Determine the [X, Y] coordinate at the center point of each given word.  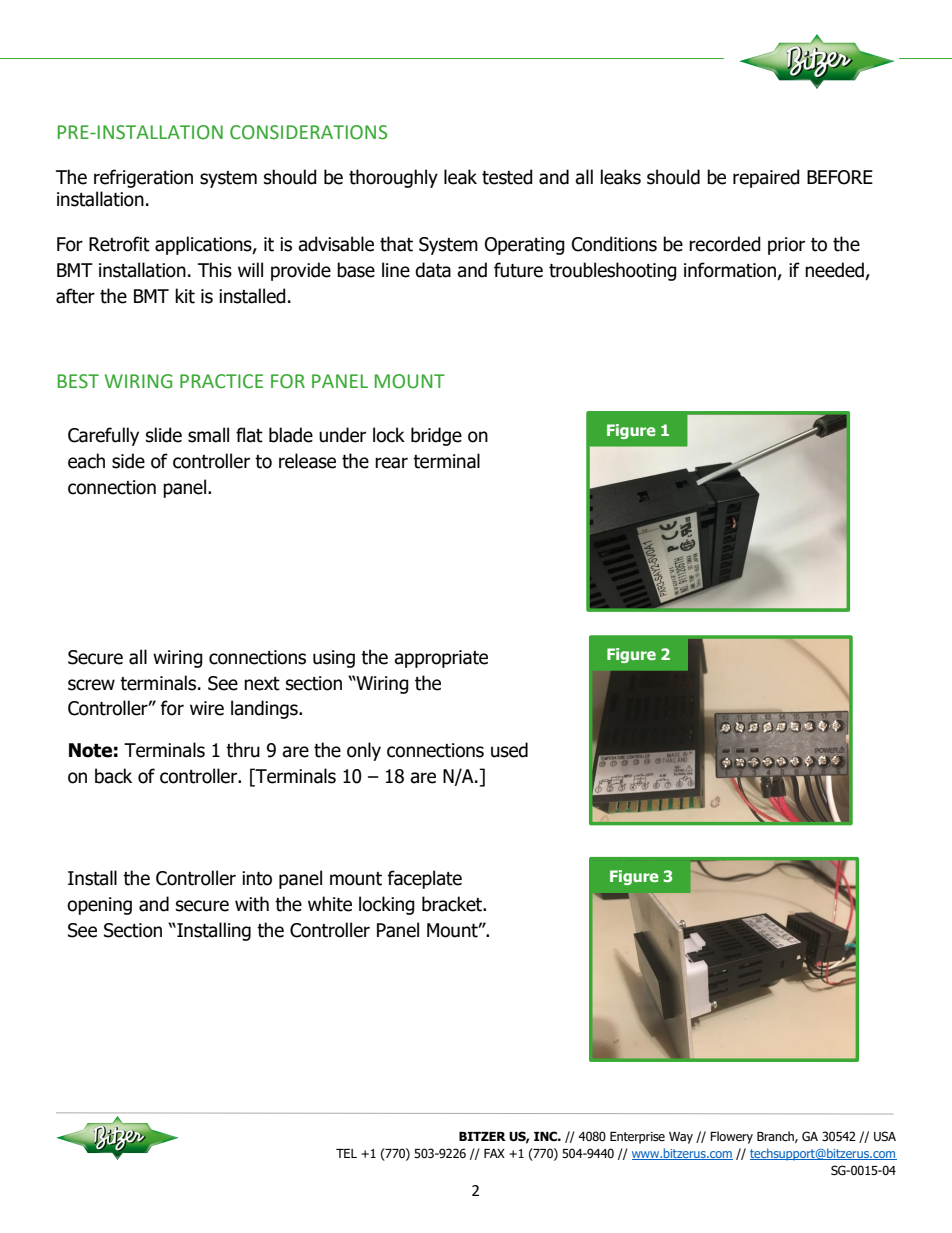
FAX [494, 1153]
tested [507, 177]
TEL [346, 1153]
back [113, 776]
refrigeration [143, 178]
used [509, 750]
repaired [766, 178]
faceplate [424, 879]
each [86, 461]
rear [391, 463]
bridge [436, 436]
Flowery [731, 1137]
